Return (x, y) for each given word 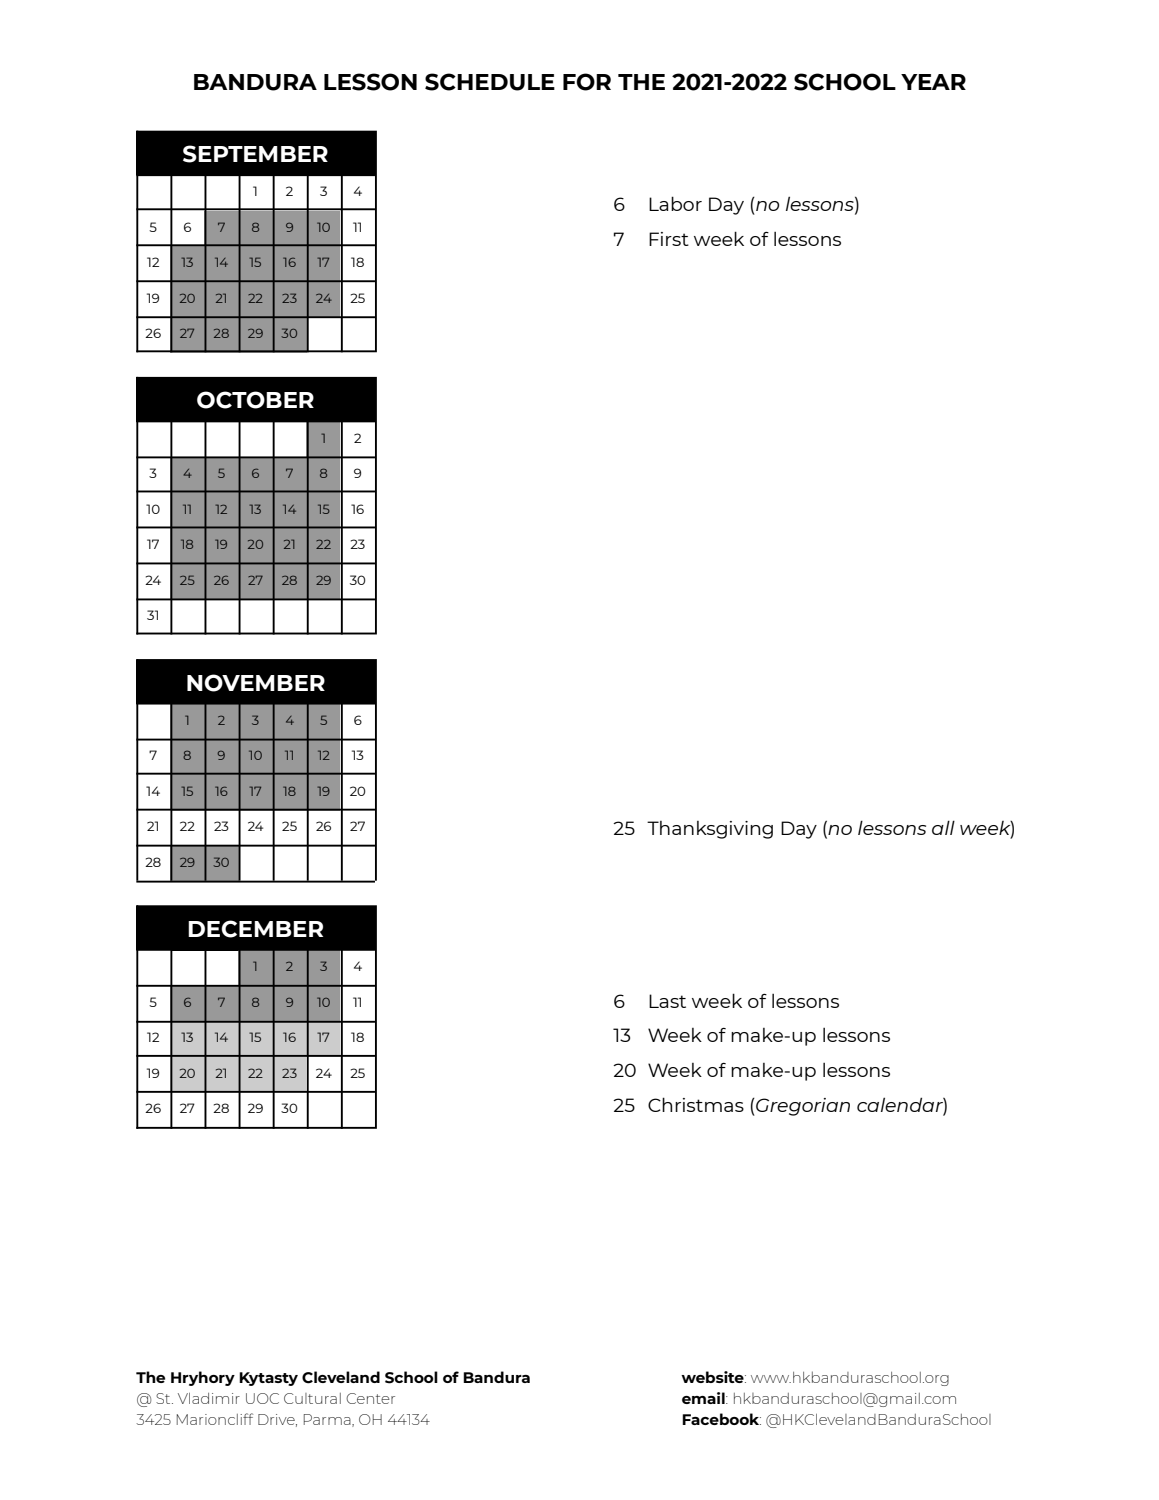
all (943, 827)
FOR (587, 82)
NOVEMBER (256, 683)
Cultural (312, 1398)
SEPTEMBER (255, 154)
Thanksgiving (710, 830)
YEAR (933, 82)
